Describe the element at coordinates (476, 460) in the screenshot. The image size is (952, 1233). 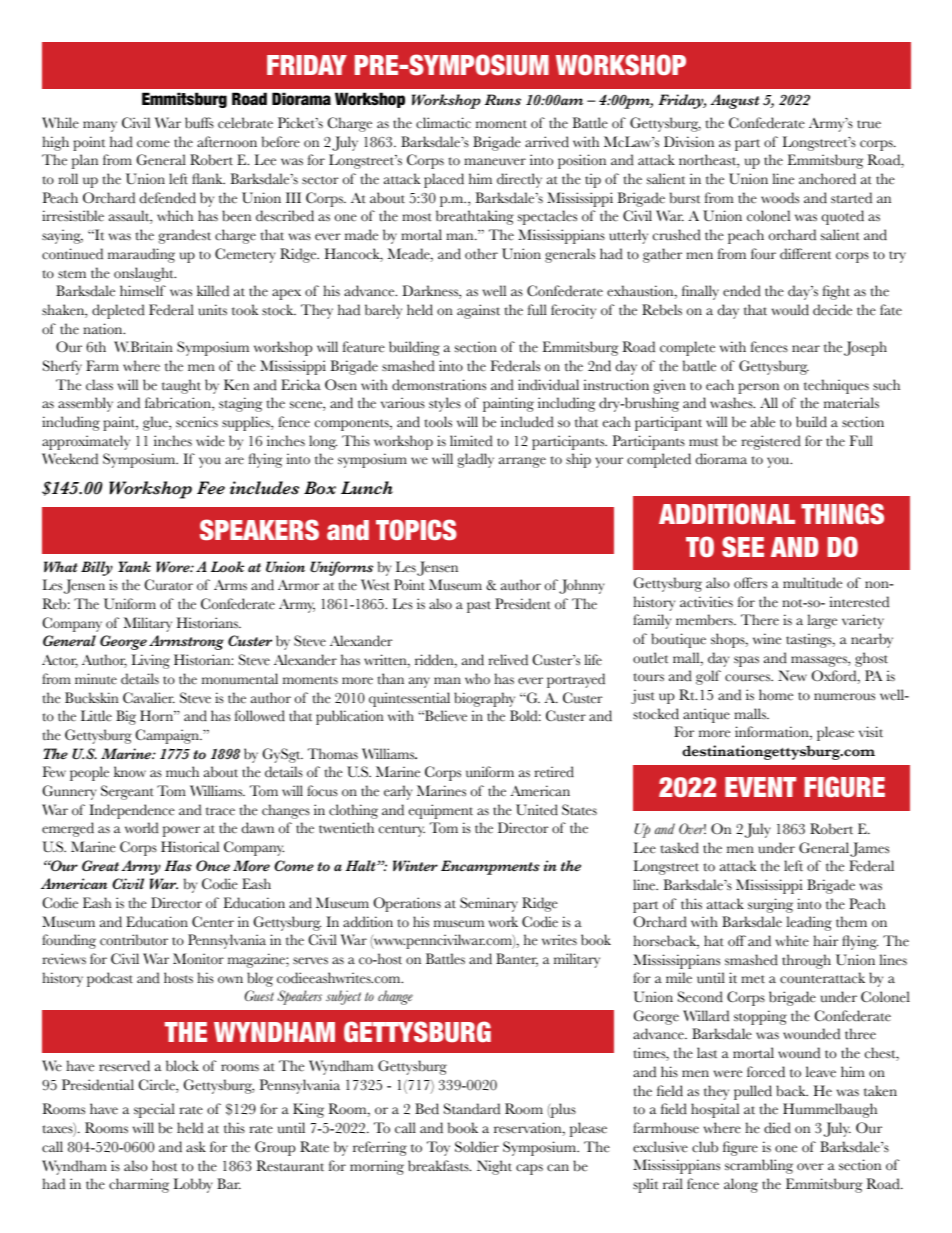
I see `gladly` at that location.
